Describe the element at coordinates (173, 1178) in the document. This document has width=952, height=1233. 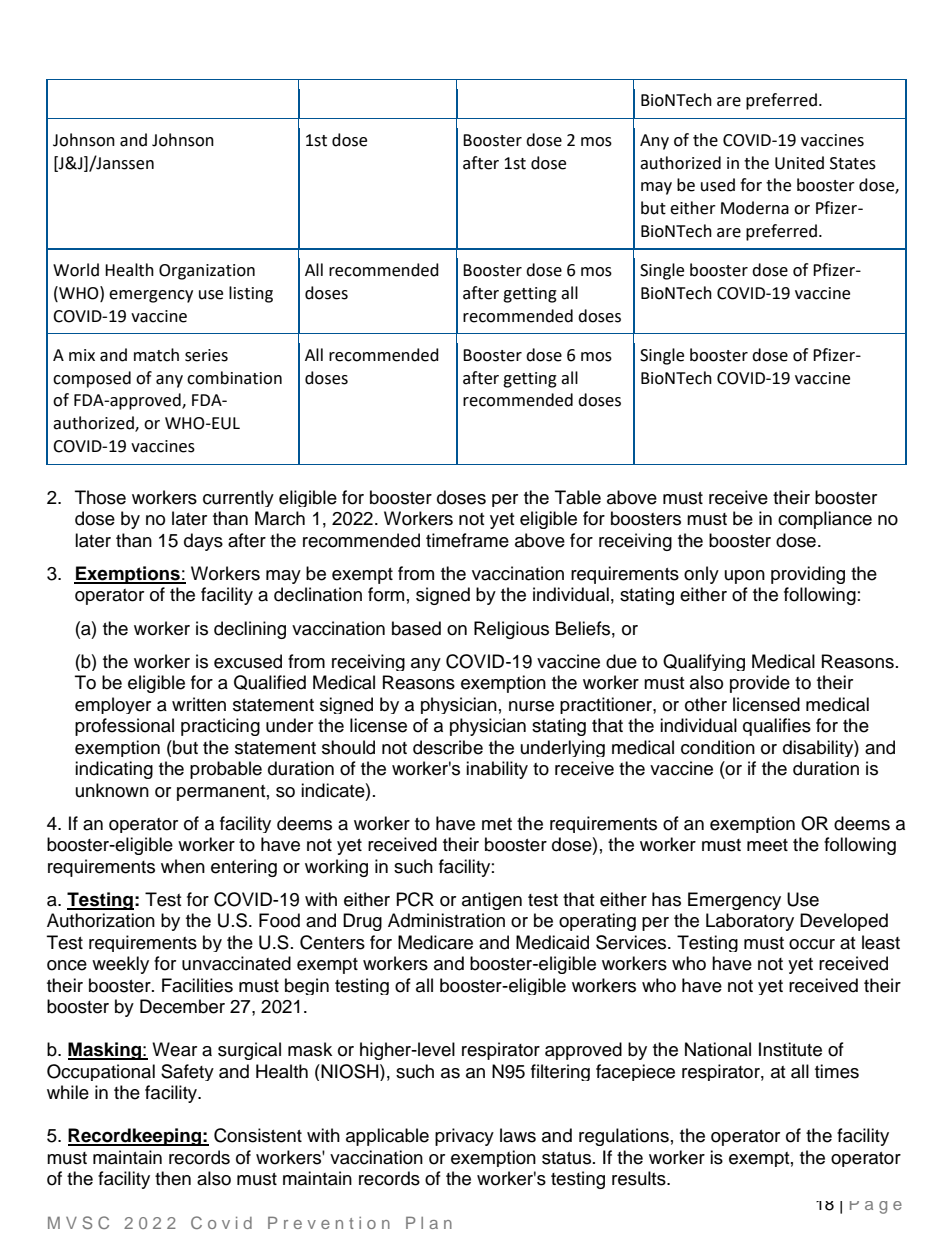
I see `then` at that location.
